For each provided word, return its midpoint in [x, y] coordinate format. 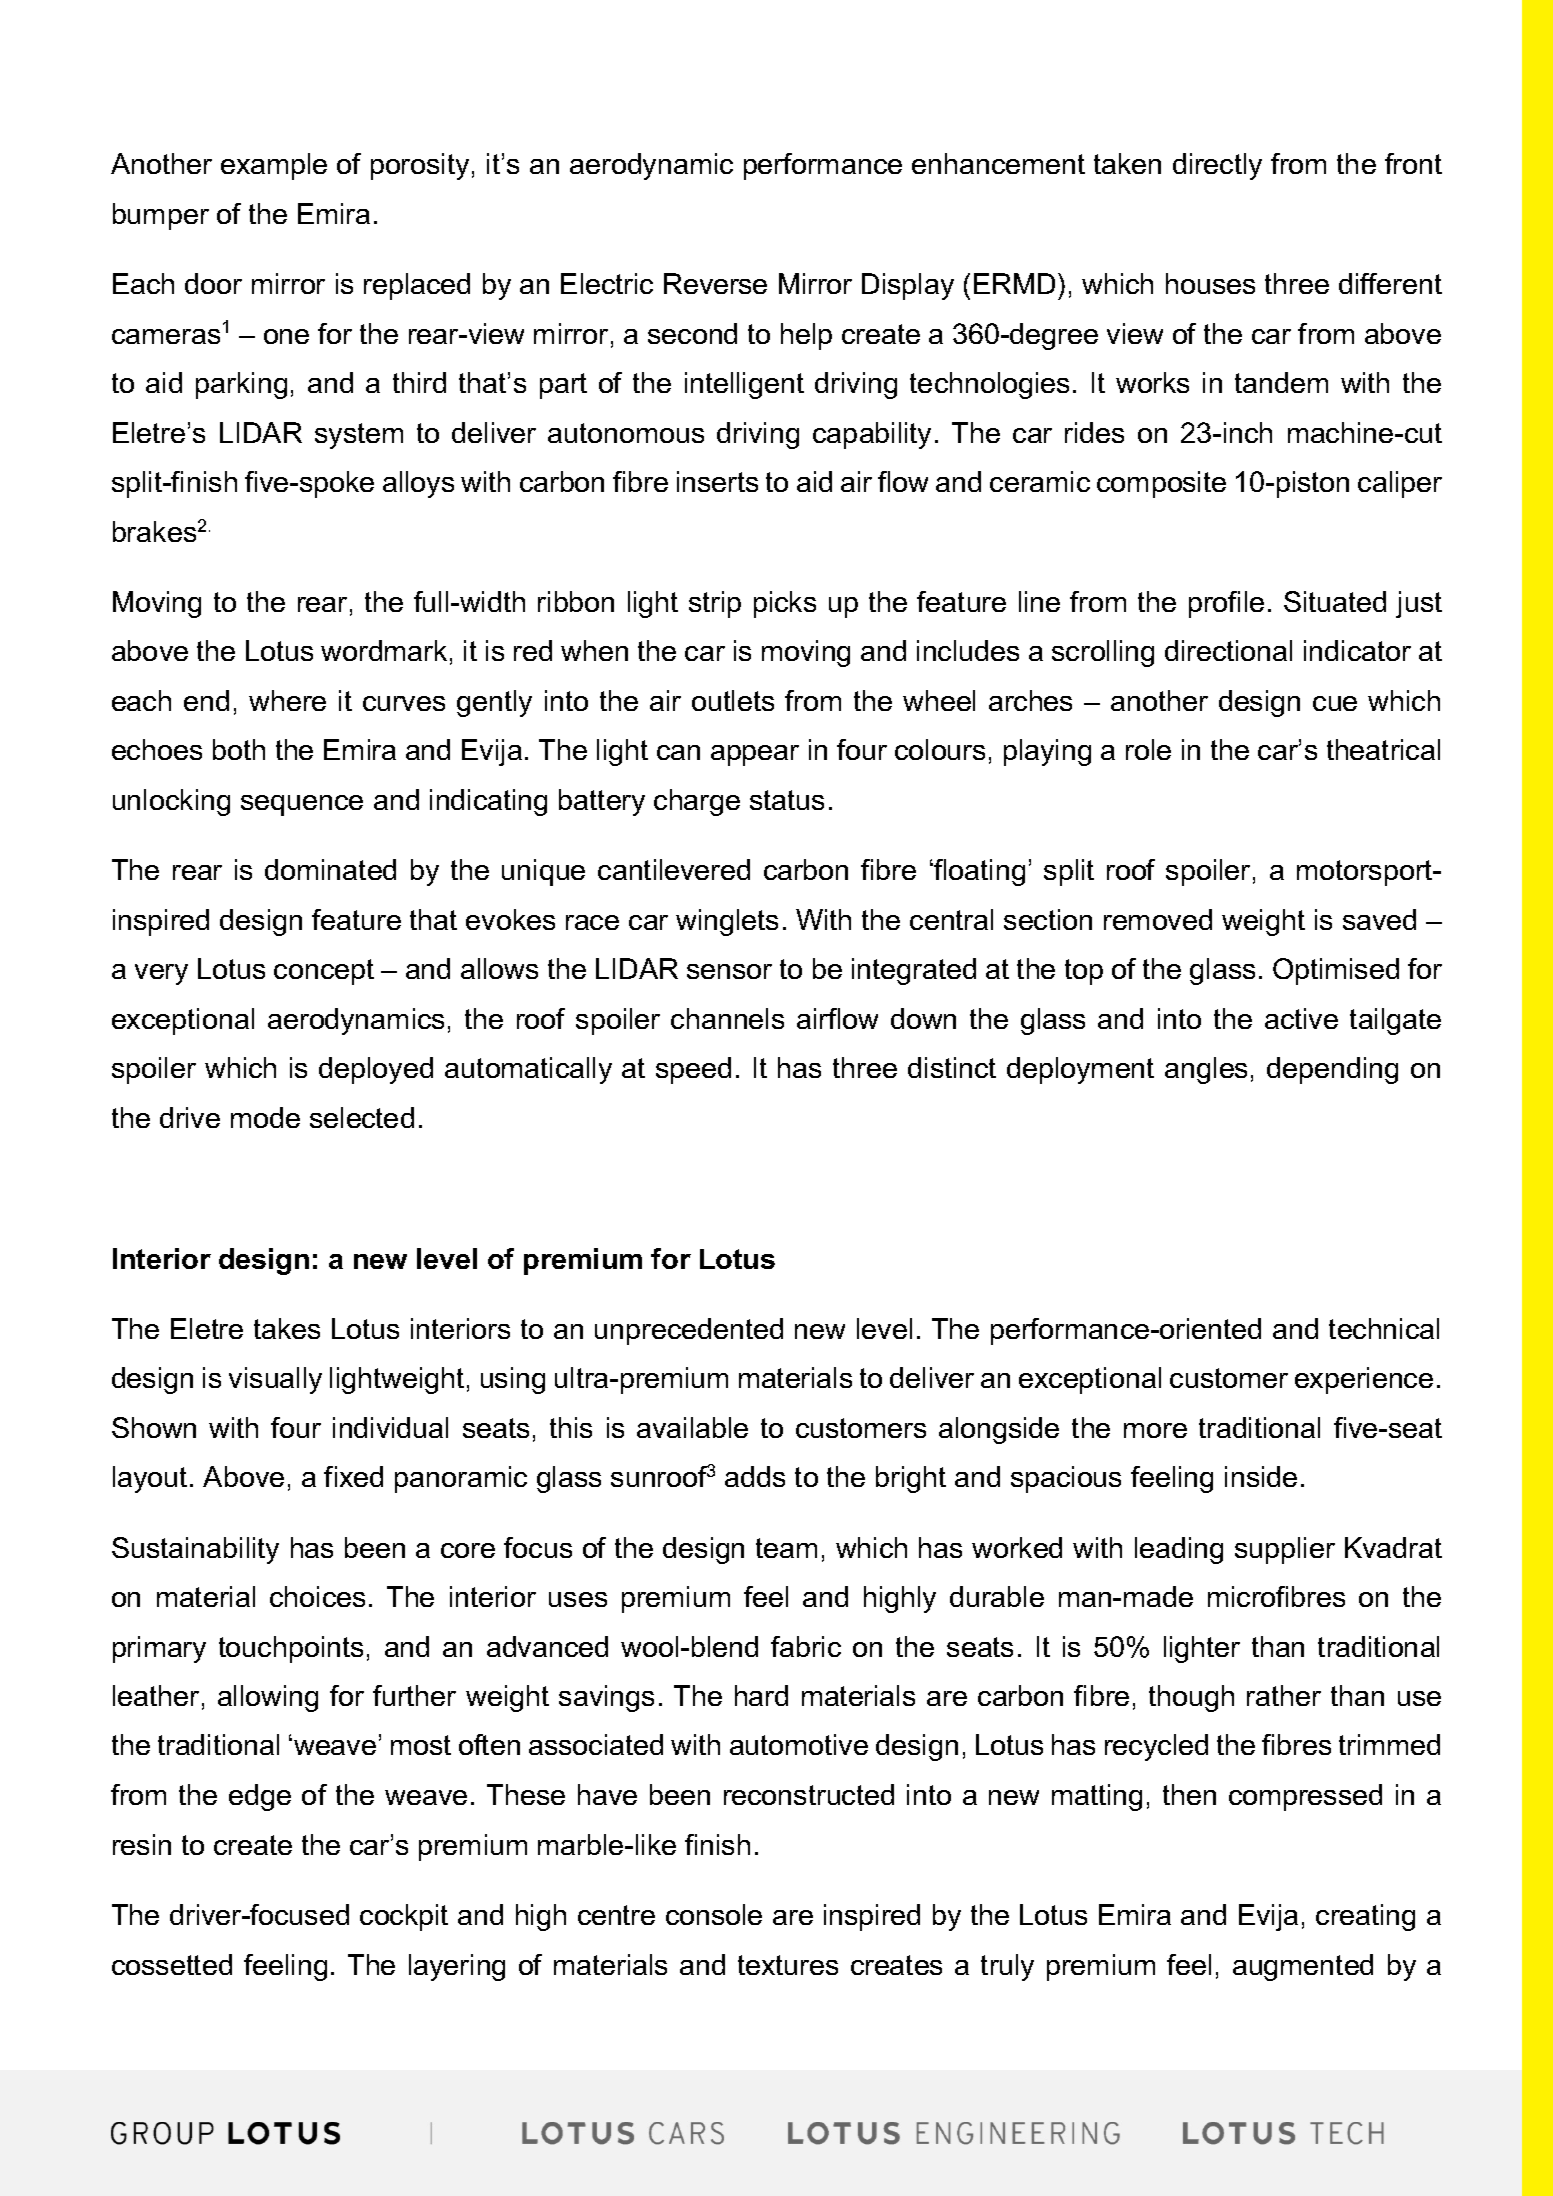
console [714, 1914]
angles [1206, 1070]
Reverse [715, 283]
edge [260, 1797]
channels [727, 1018]
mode [265, 1117]
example [274, 166]
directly [1217, 166]
